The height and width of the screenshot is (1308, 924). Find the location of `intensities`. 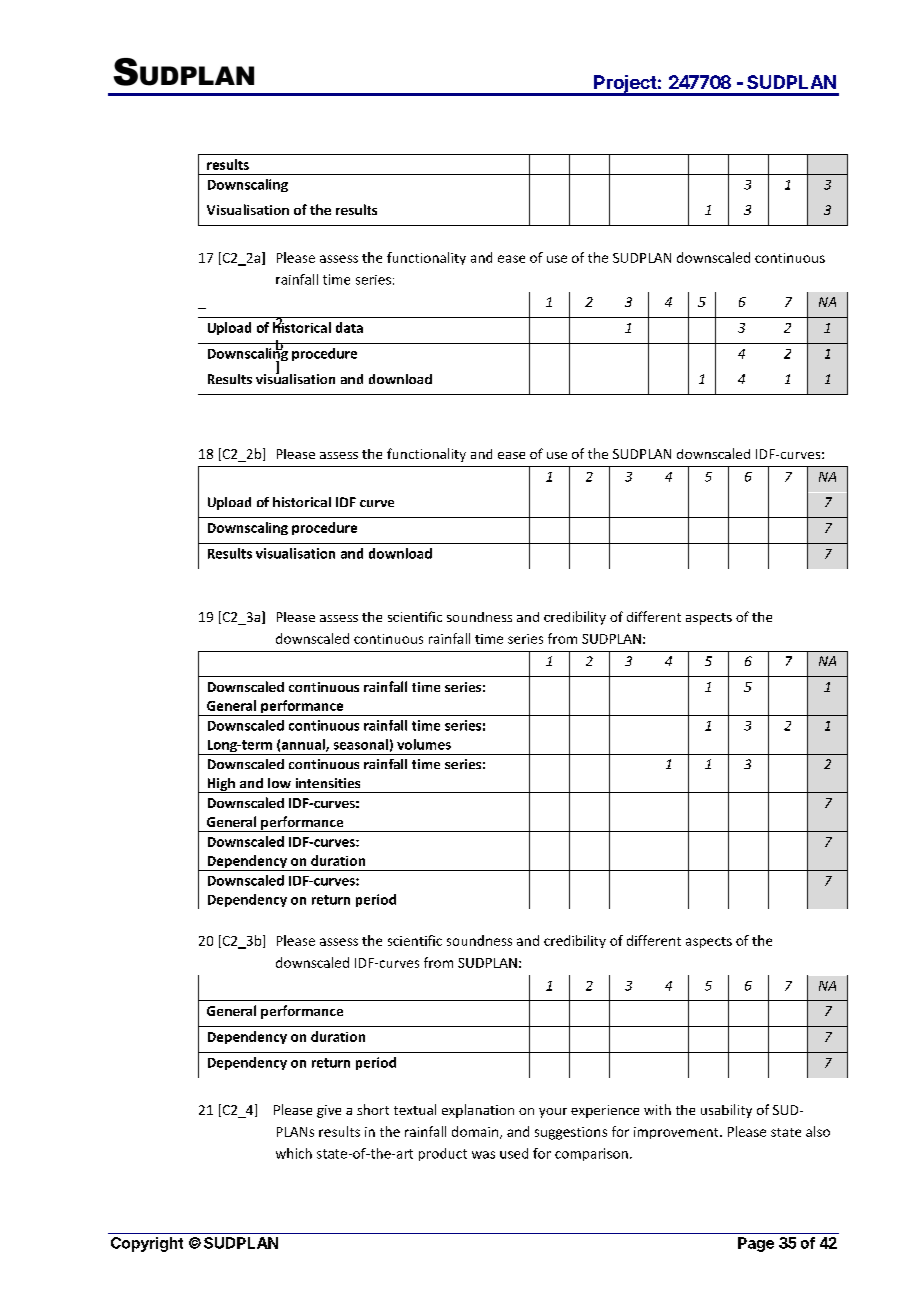

intensities is located at coordinates (328, 783).
